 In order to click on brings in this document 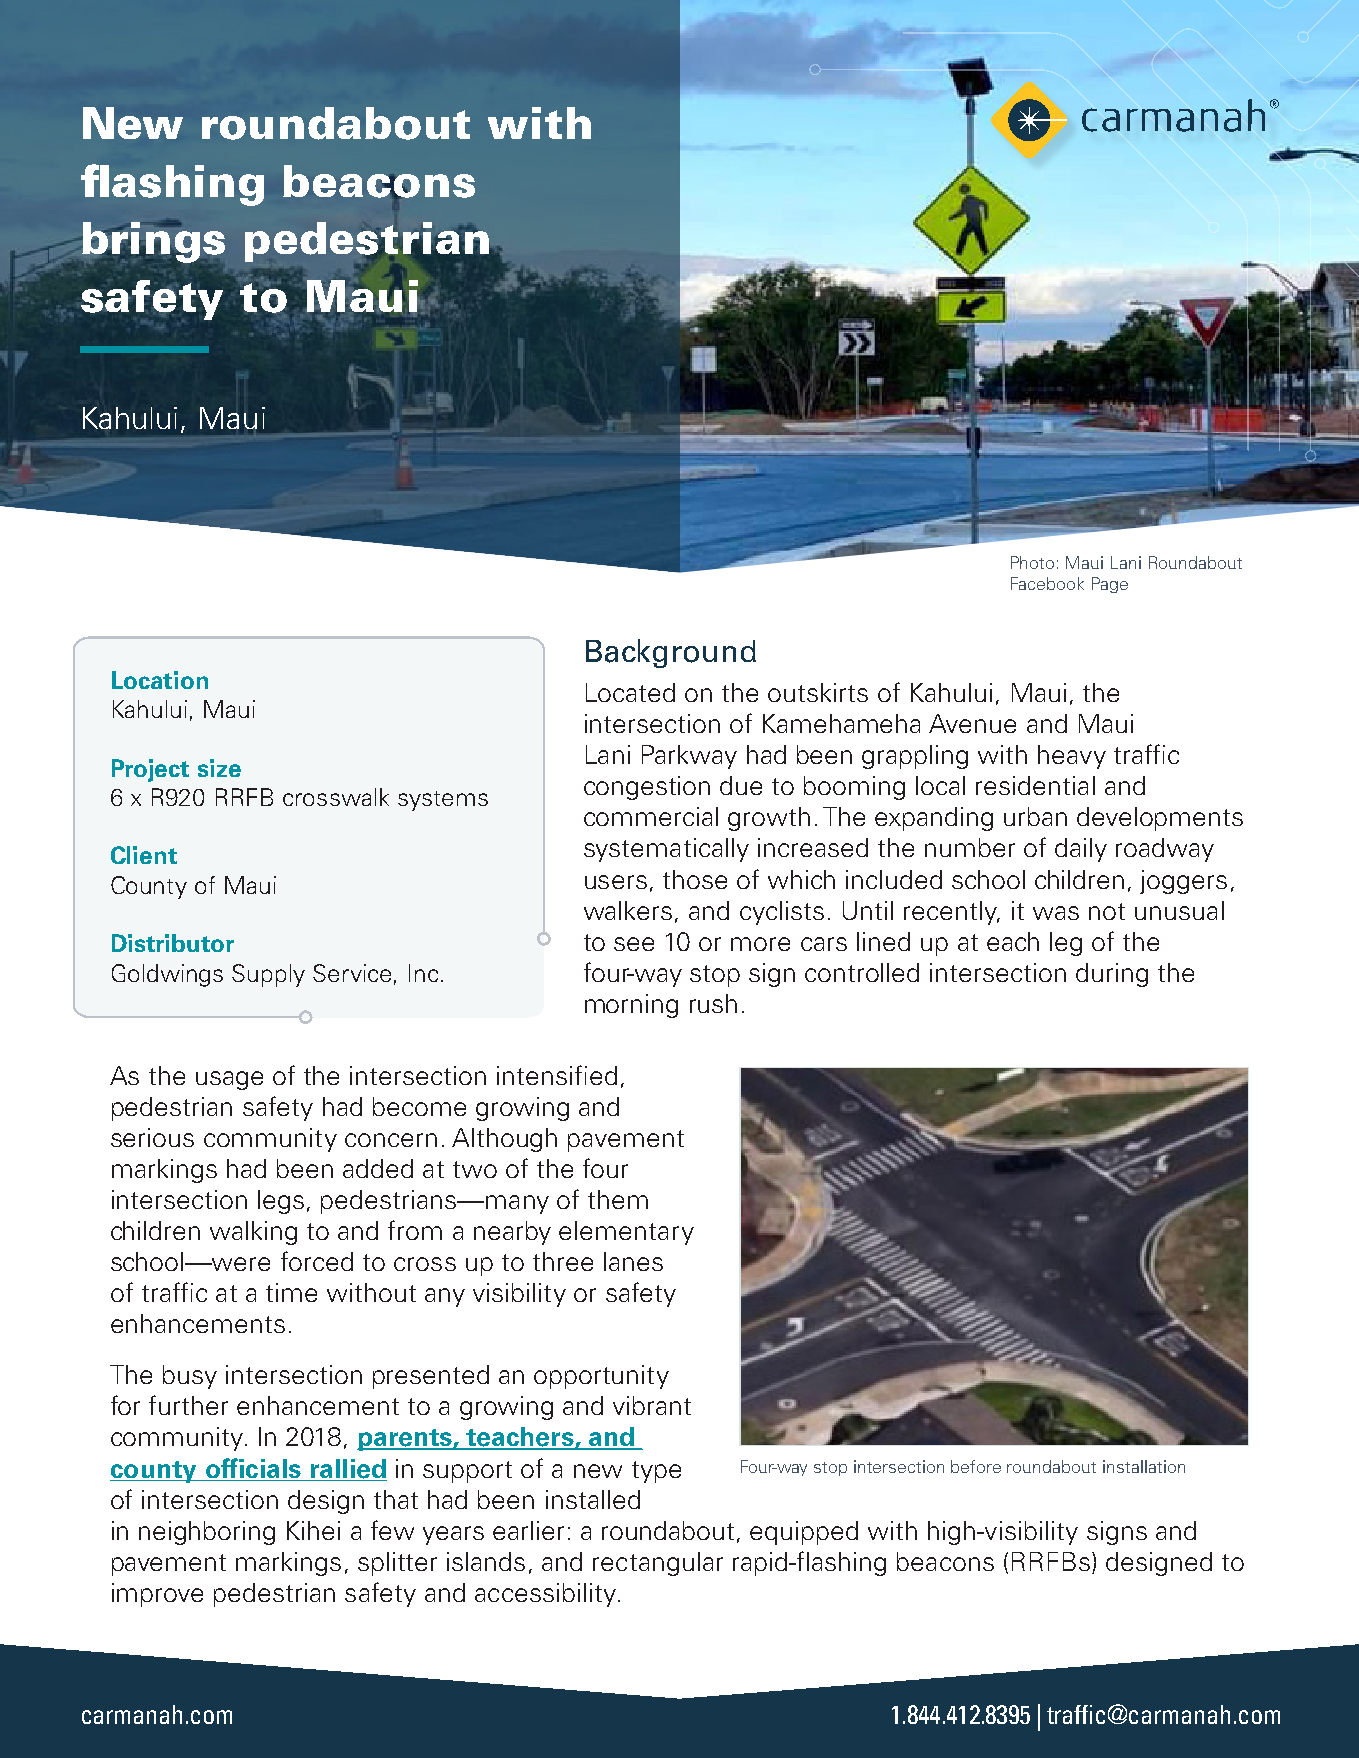, I will do `click(153, 242)`.
